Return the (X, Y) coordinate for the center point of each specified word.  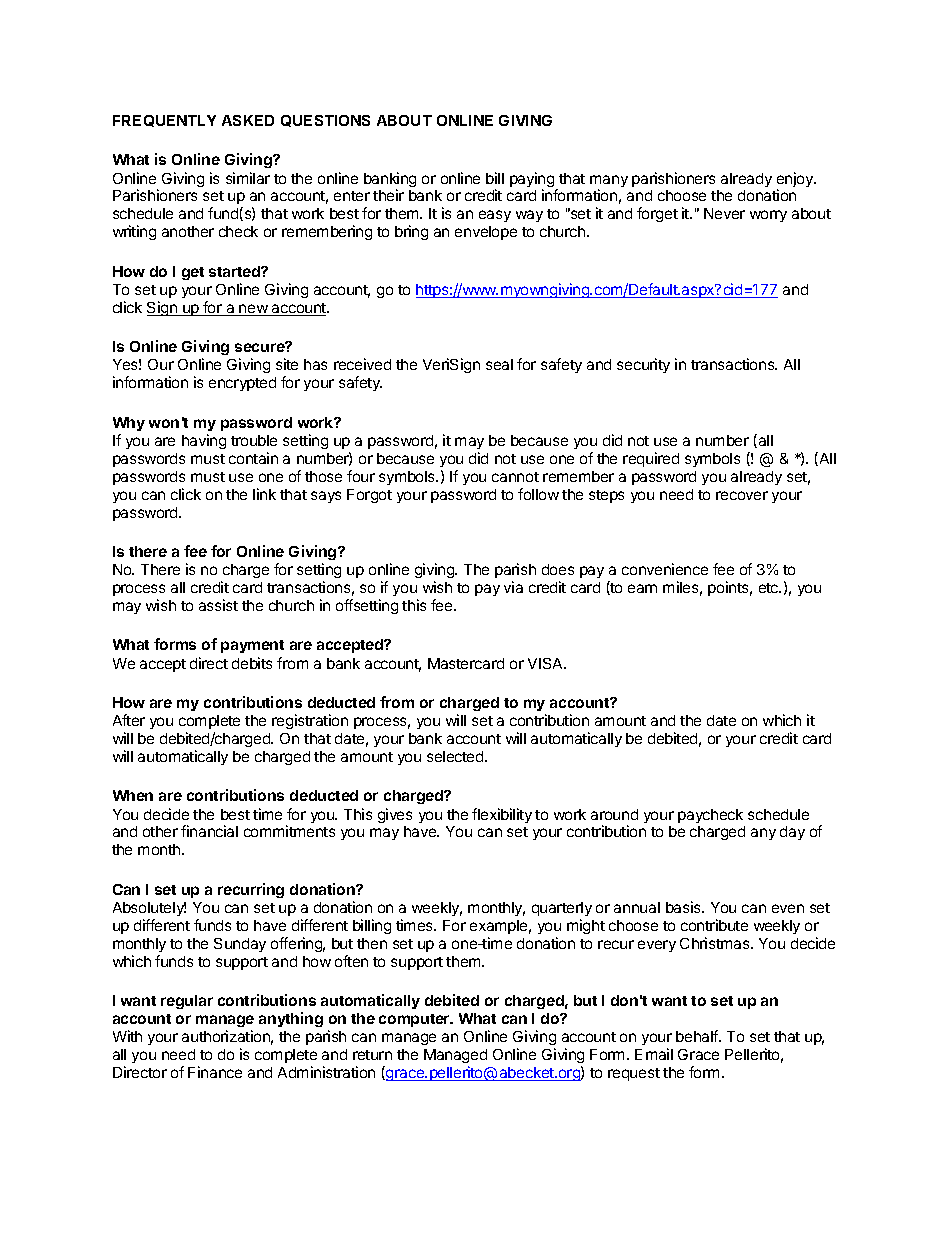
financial (209, 831)
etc (770, 588)
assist (218, 605)
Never (724, 213)
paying (533, 181)
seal (499, 364)
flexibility (502, 815)
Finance (215, 1072)
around (614, 814)
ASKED (248, 120)
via (513, 587)
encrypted (242, 384)
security (643, 365)
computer (415, 1020)
